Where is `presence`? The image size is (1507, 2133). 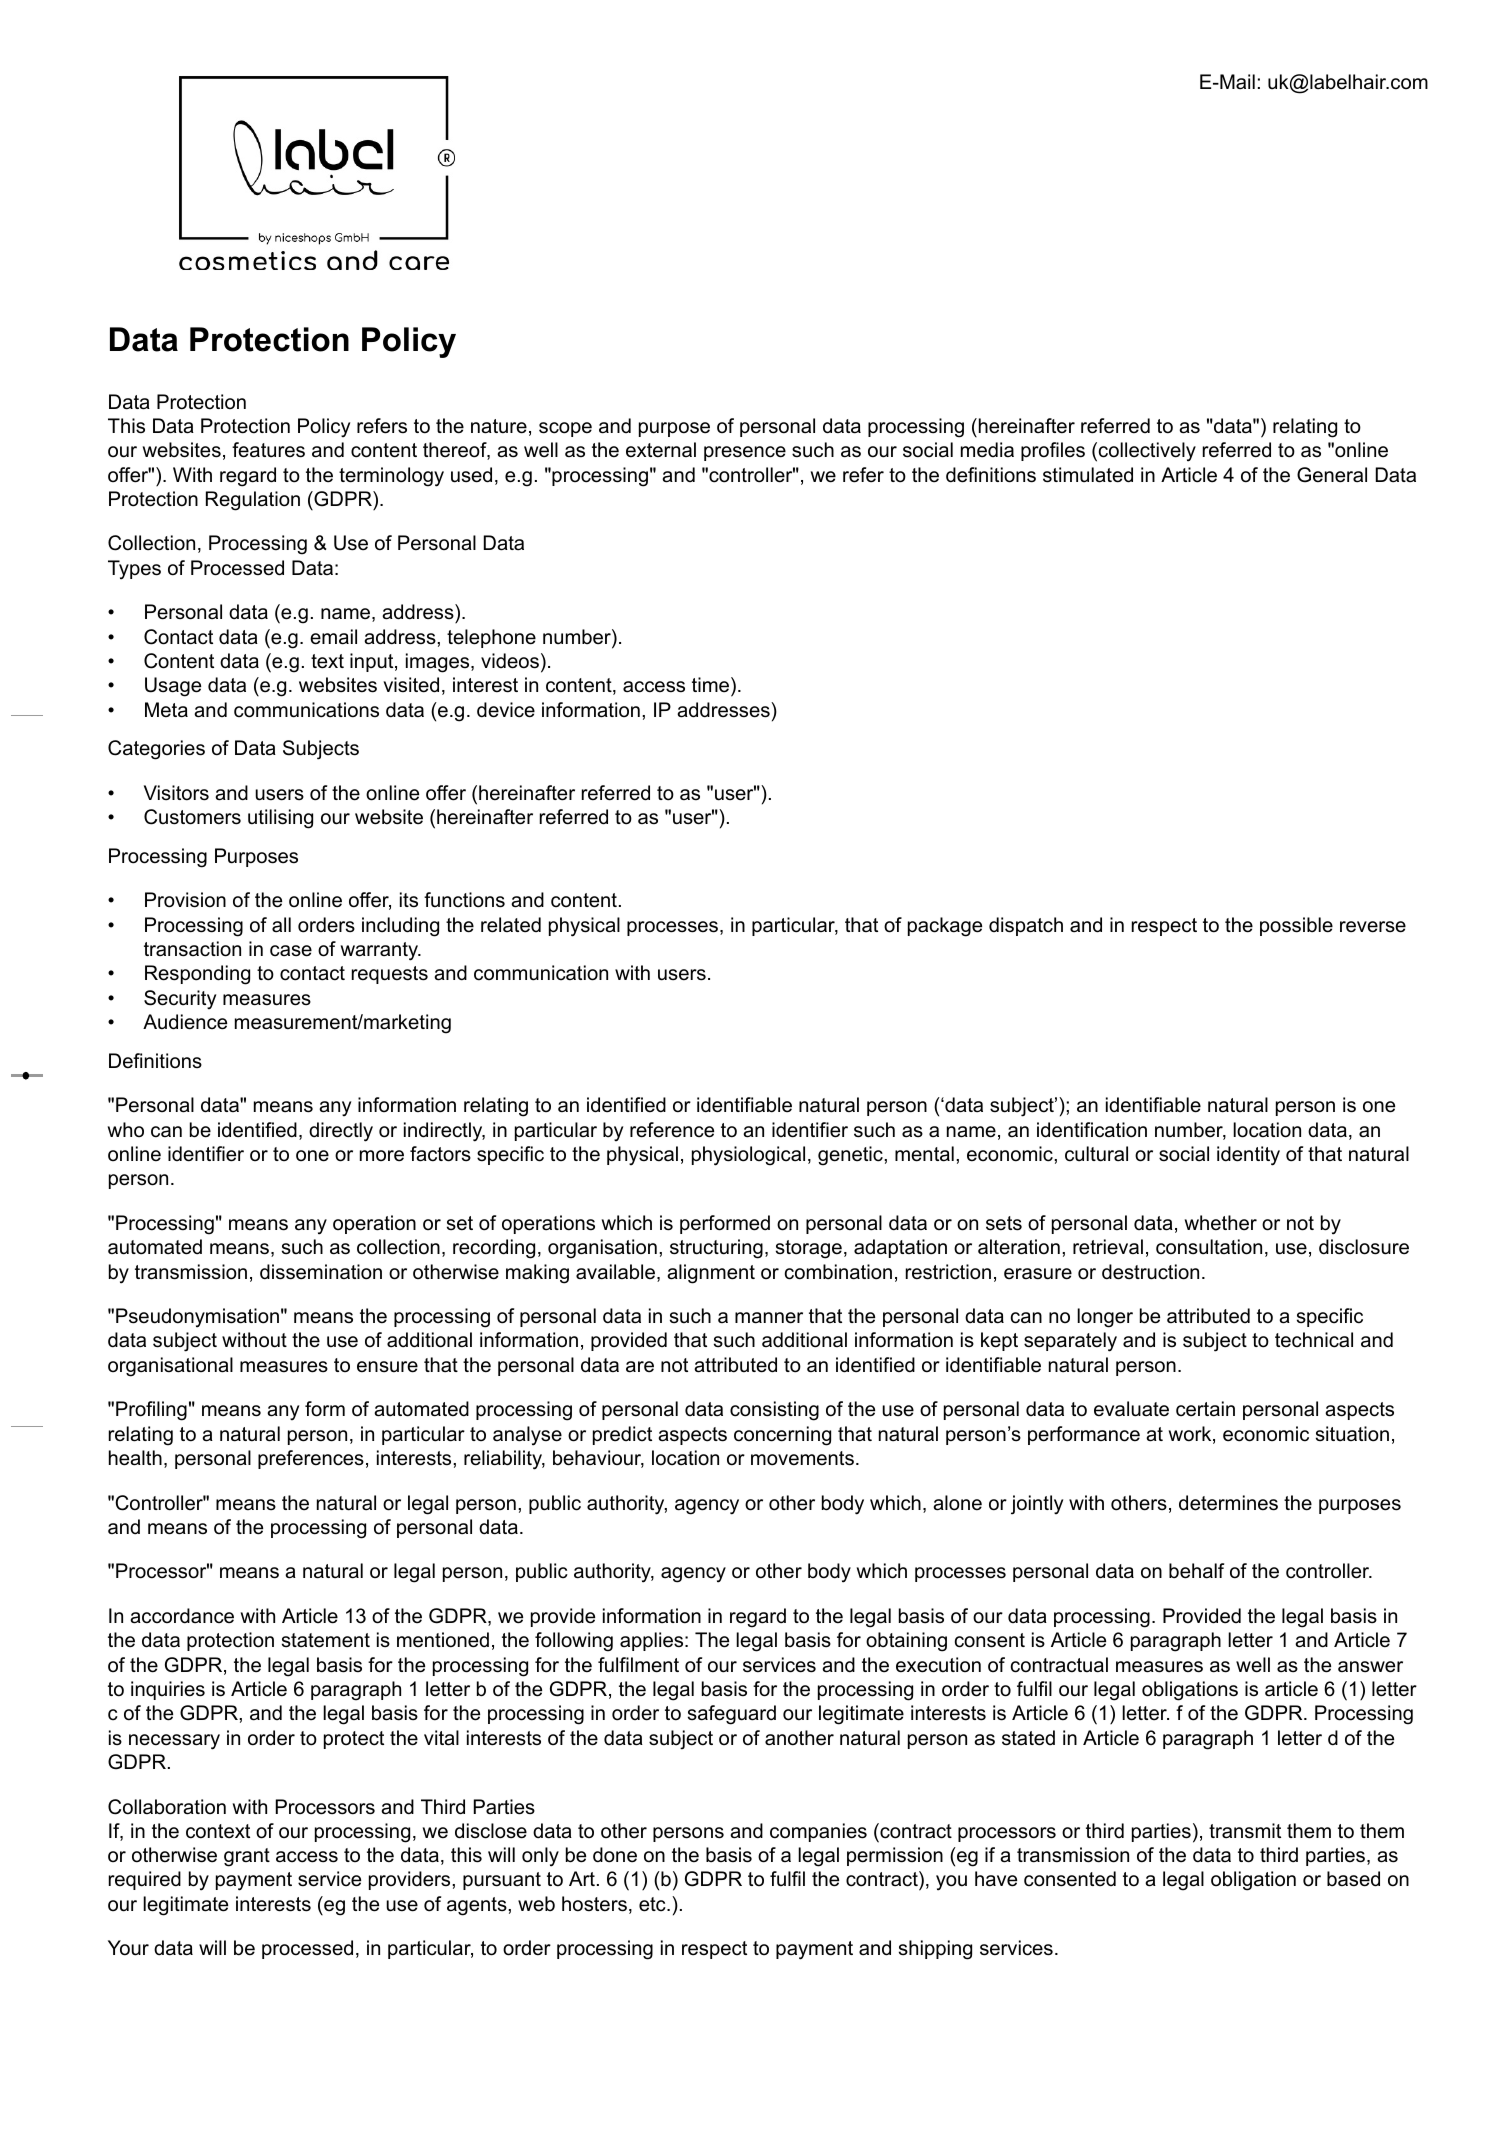
presence is located at coordinates (745, 453).
